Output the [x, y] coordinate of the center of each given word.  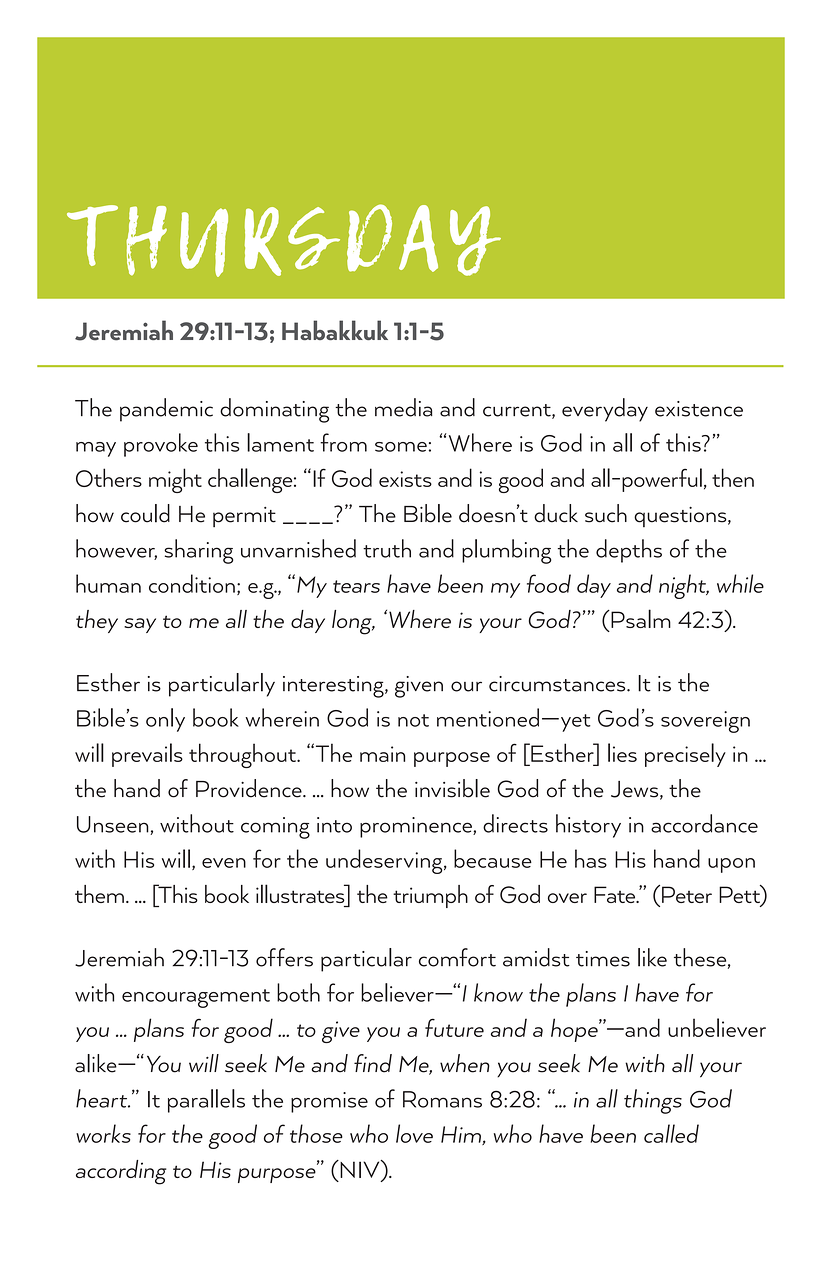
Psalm [640, 618]
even [224, 863]
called [671, 1133]
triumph [430, 896]
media [404, 407]
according [121, 1172]
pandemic [166, 410]
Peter [687, 894]
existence [699, 409]
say [140, 625]
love [414, 1133]
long [353, 622]
